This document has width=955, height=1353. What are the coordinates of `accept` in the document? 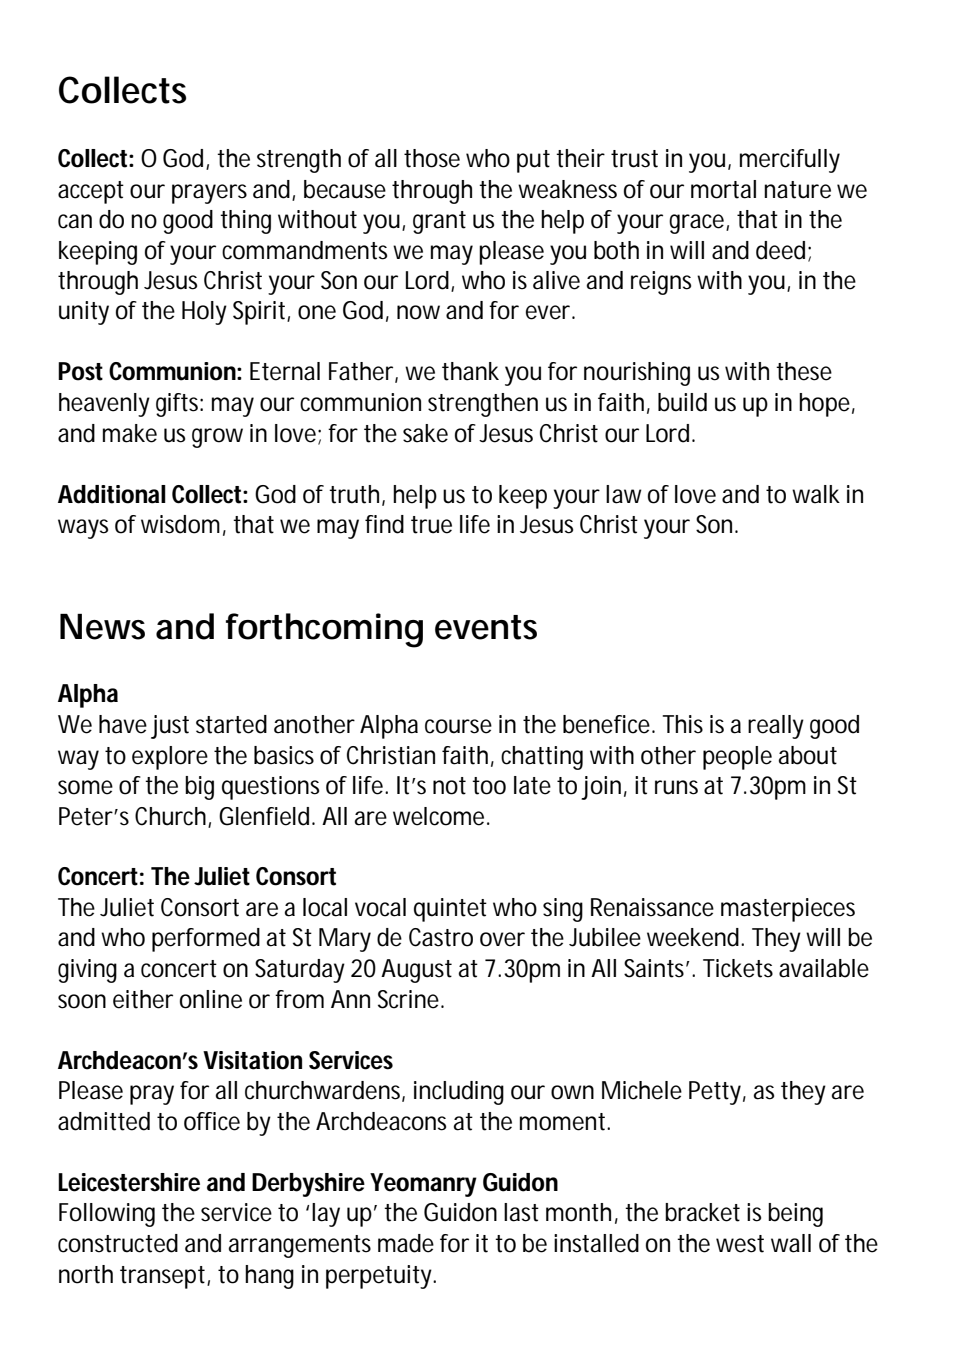 It's located at (91, 192).
